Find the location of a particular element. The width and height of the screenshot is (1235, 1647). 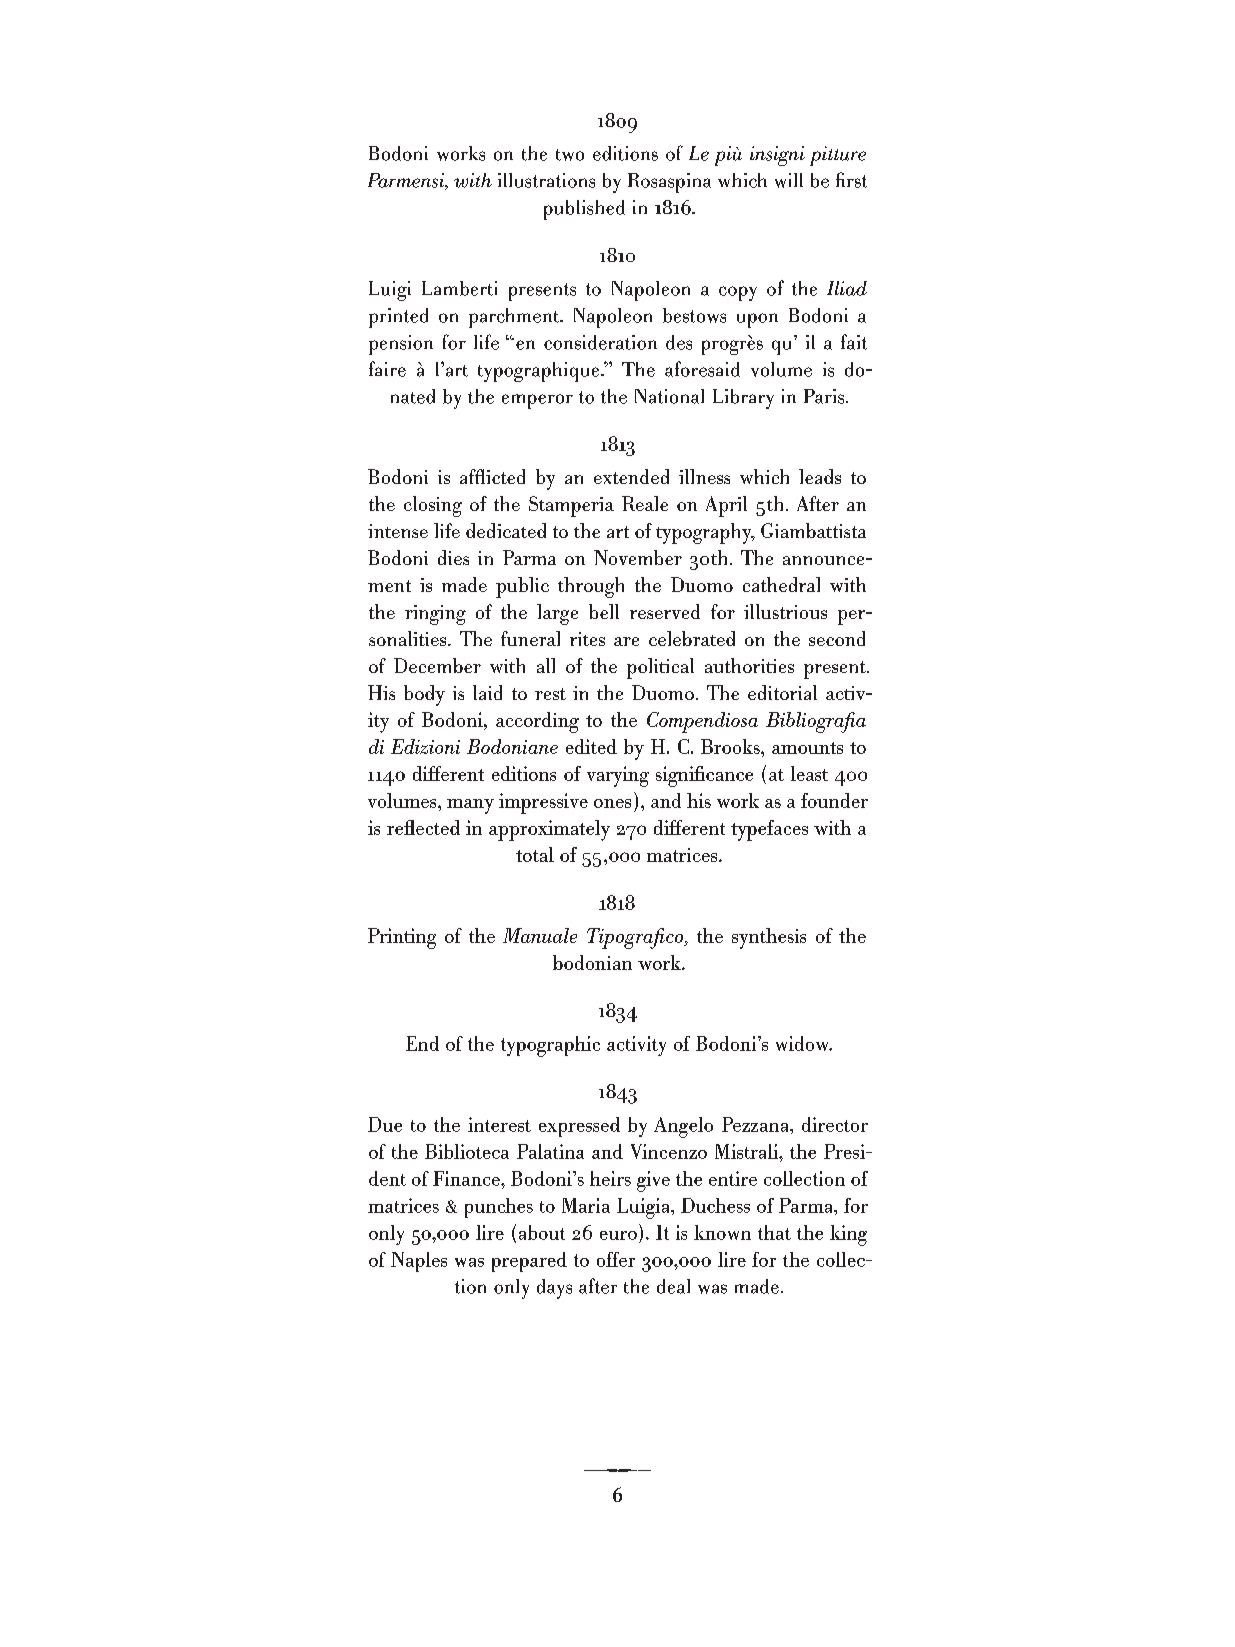

printed is located at coordinates (398, 318).
